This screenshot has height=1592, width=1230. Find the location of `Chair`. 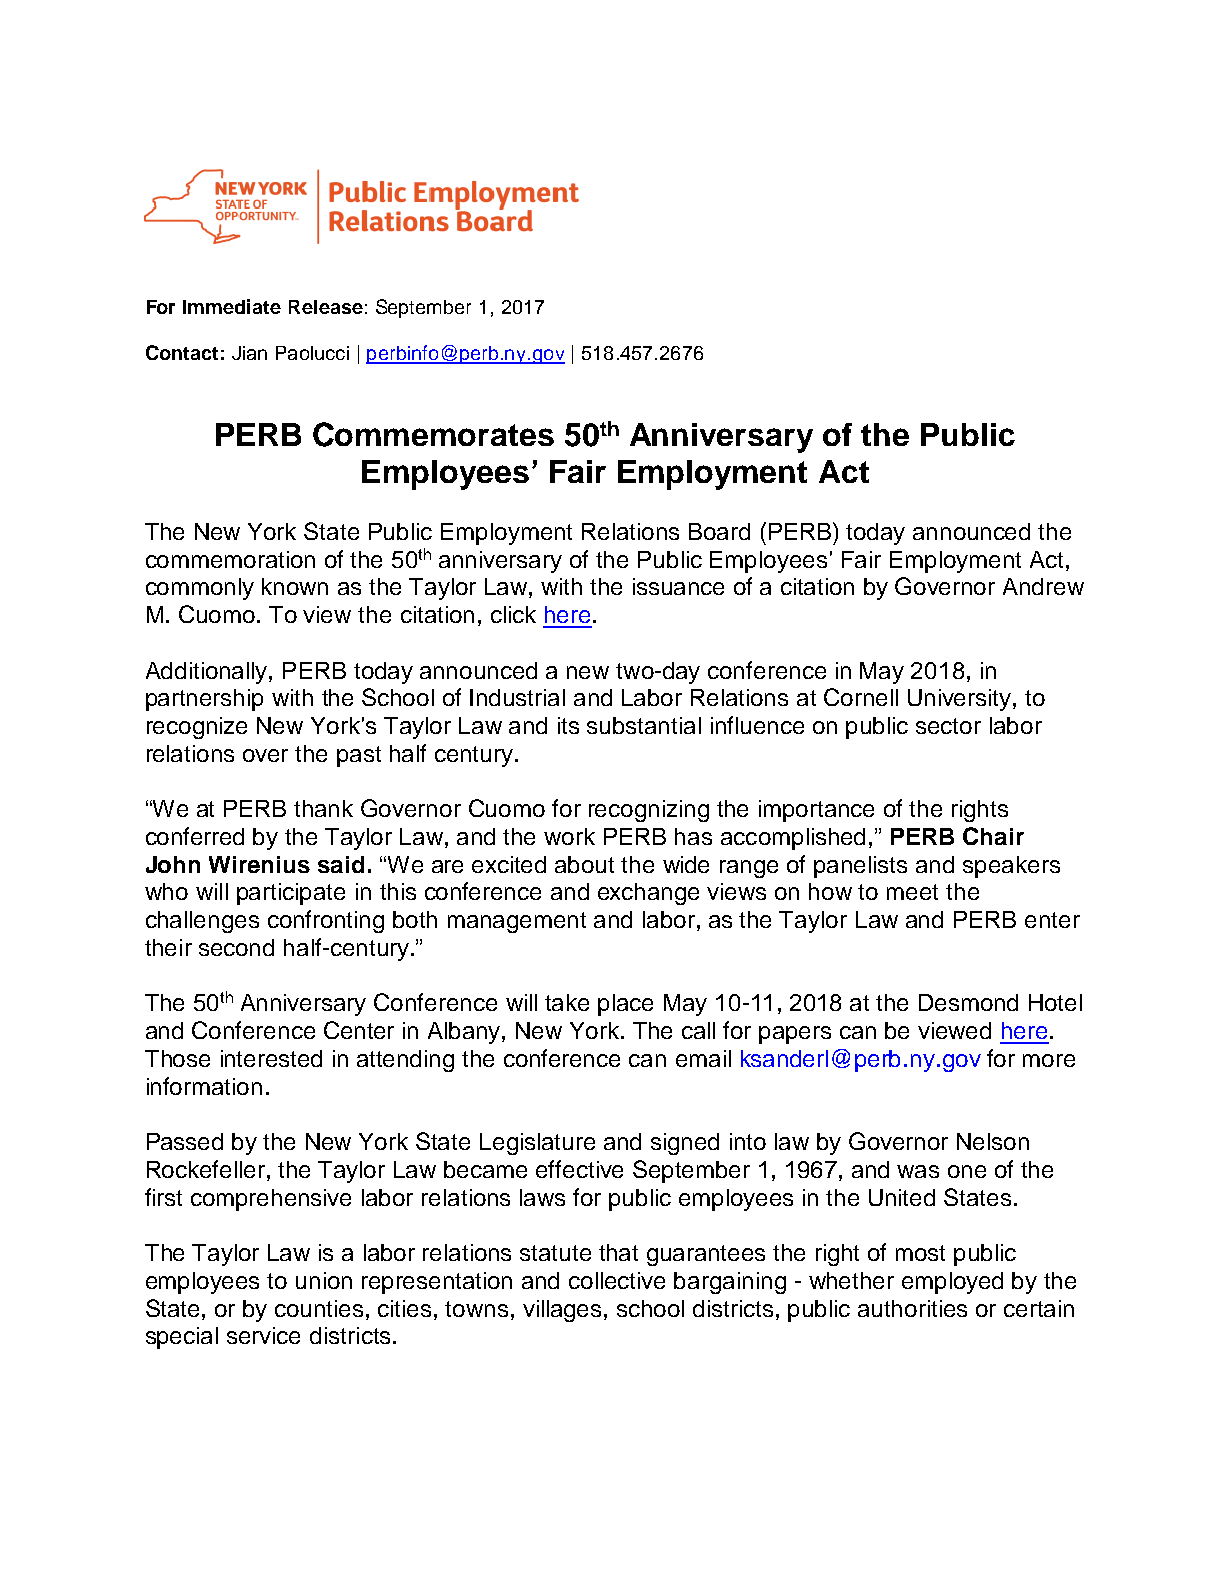

Chair is located at coordinates (993, 836).
